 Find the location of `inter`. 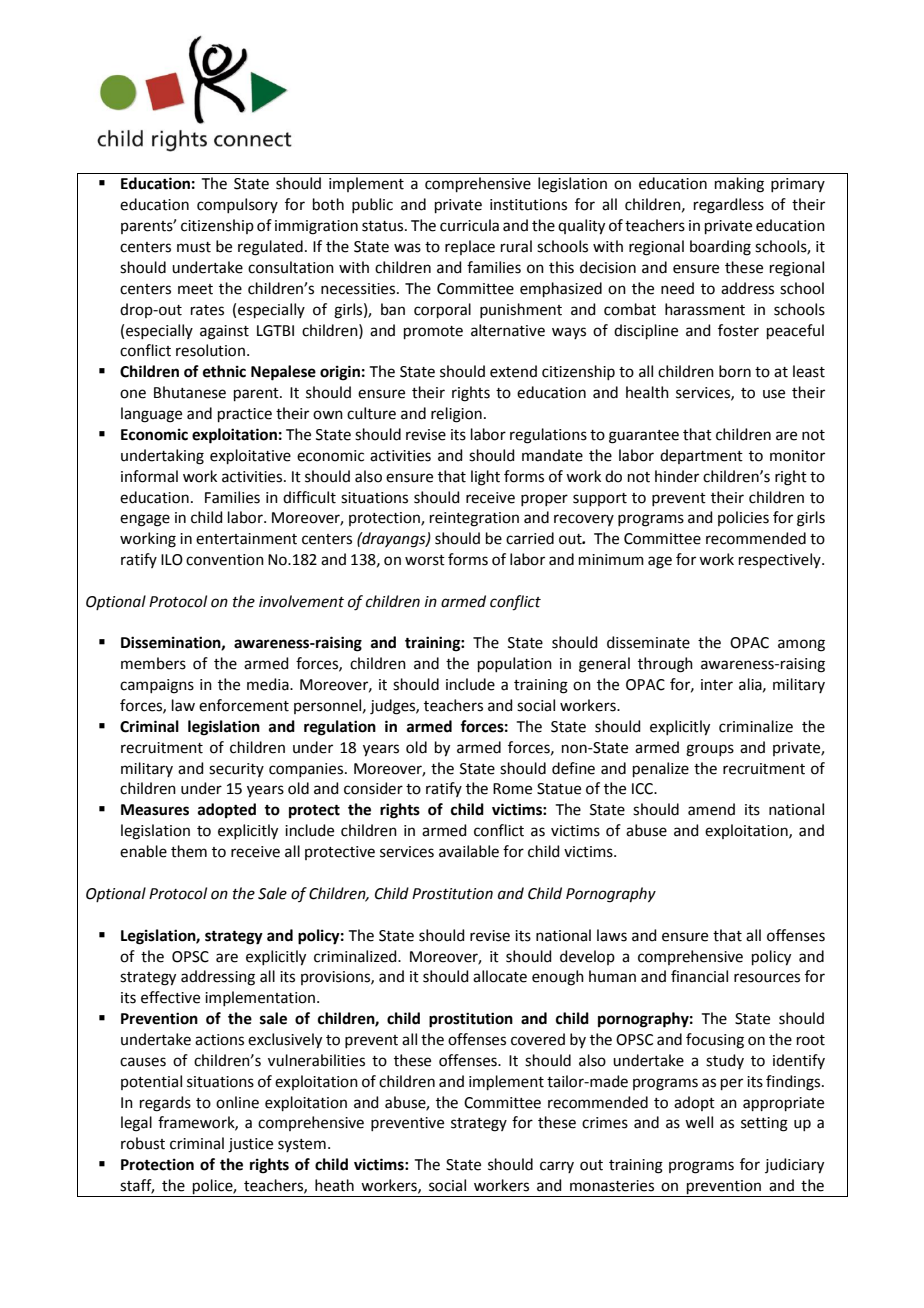

inter is located at coordinates (717, 685).
